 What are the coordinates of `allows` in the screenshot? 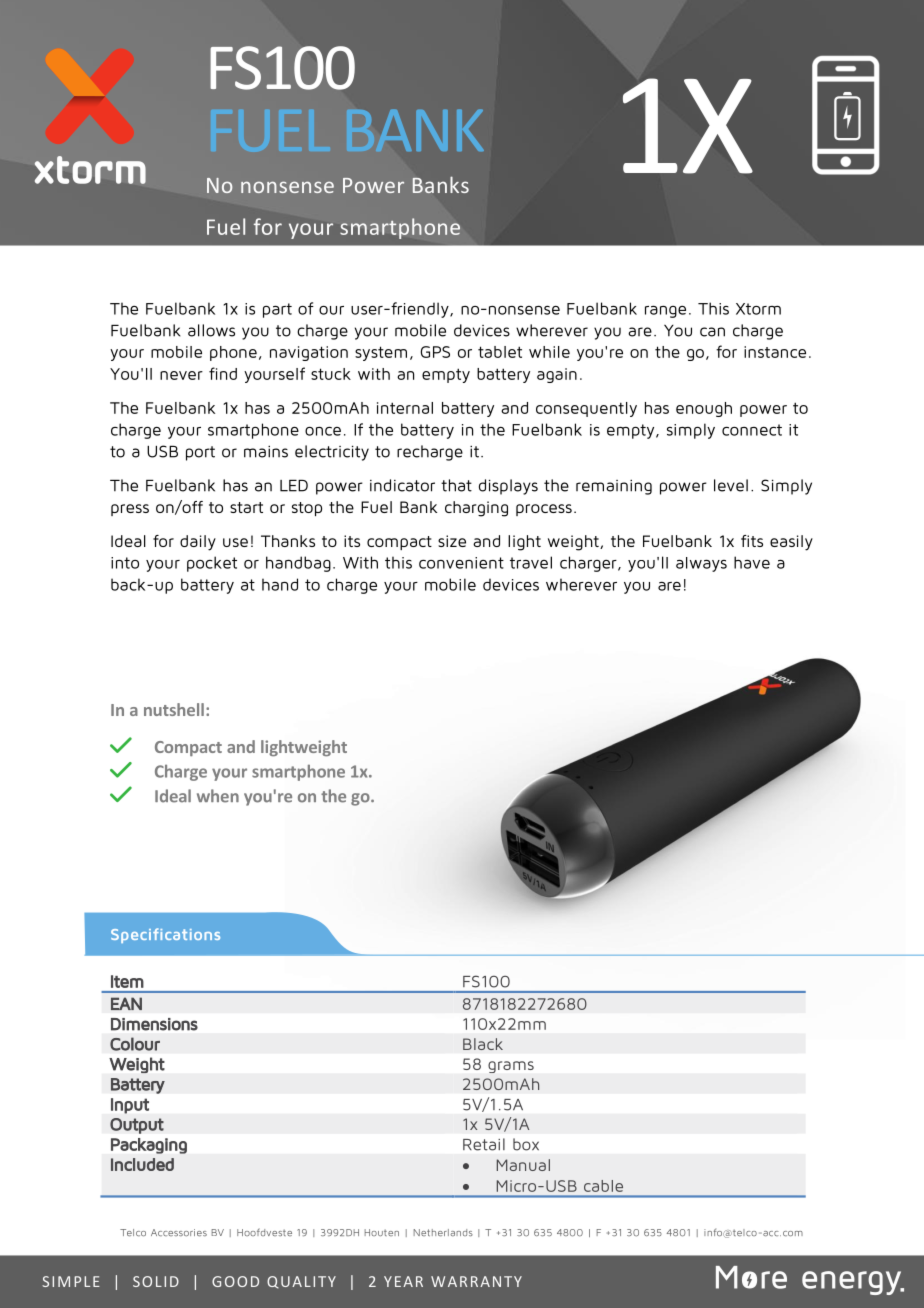 It's located at (211, 330).
